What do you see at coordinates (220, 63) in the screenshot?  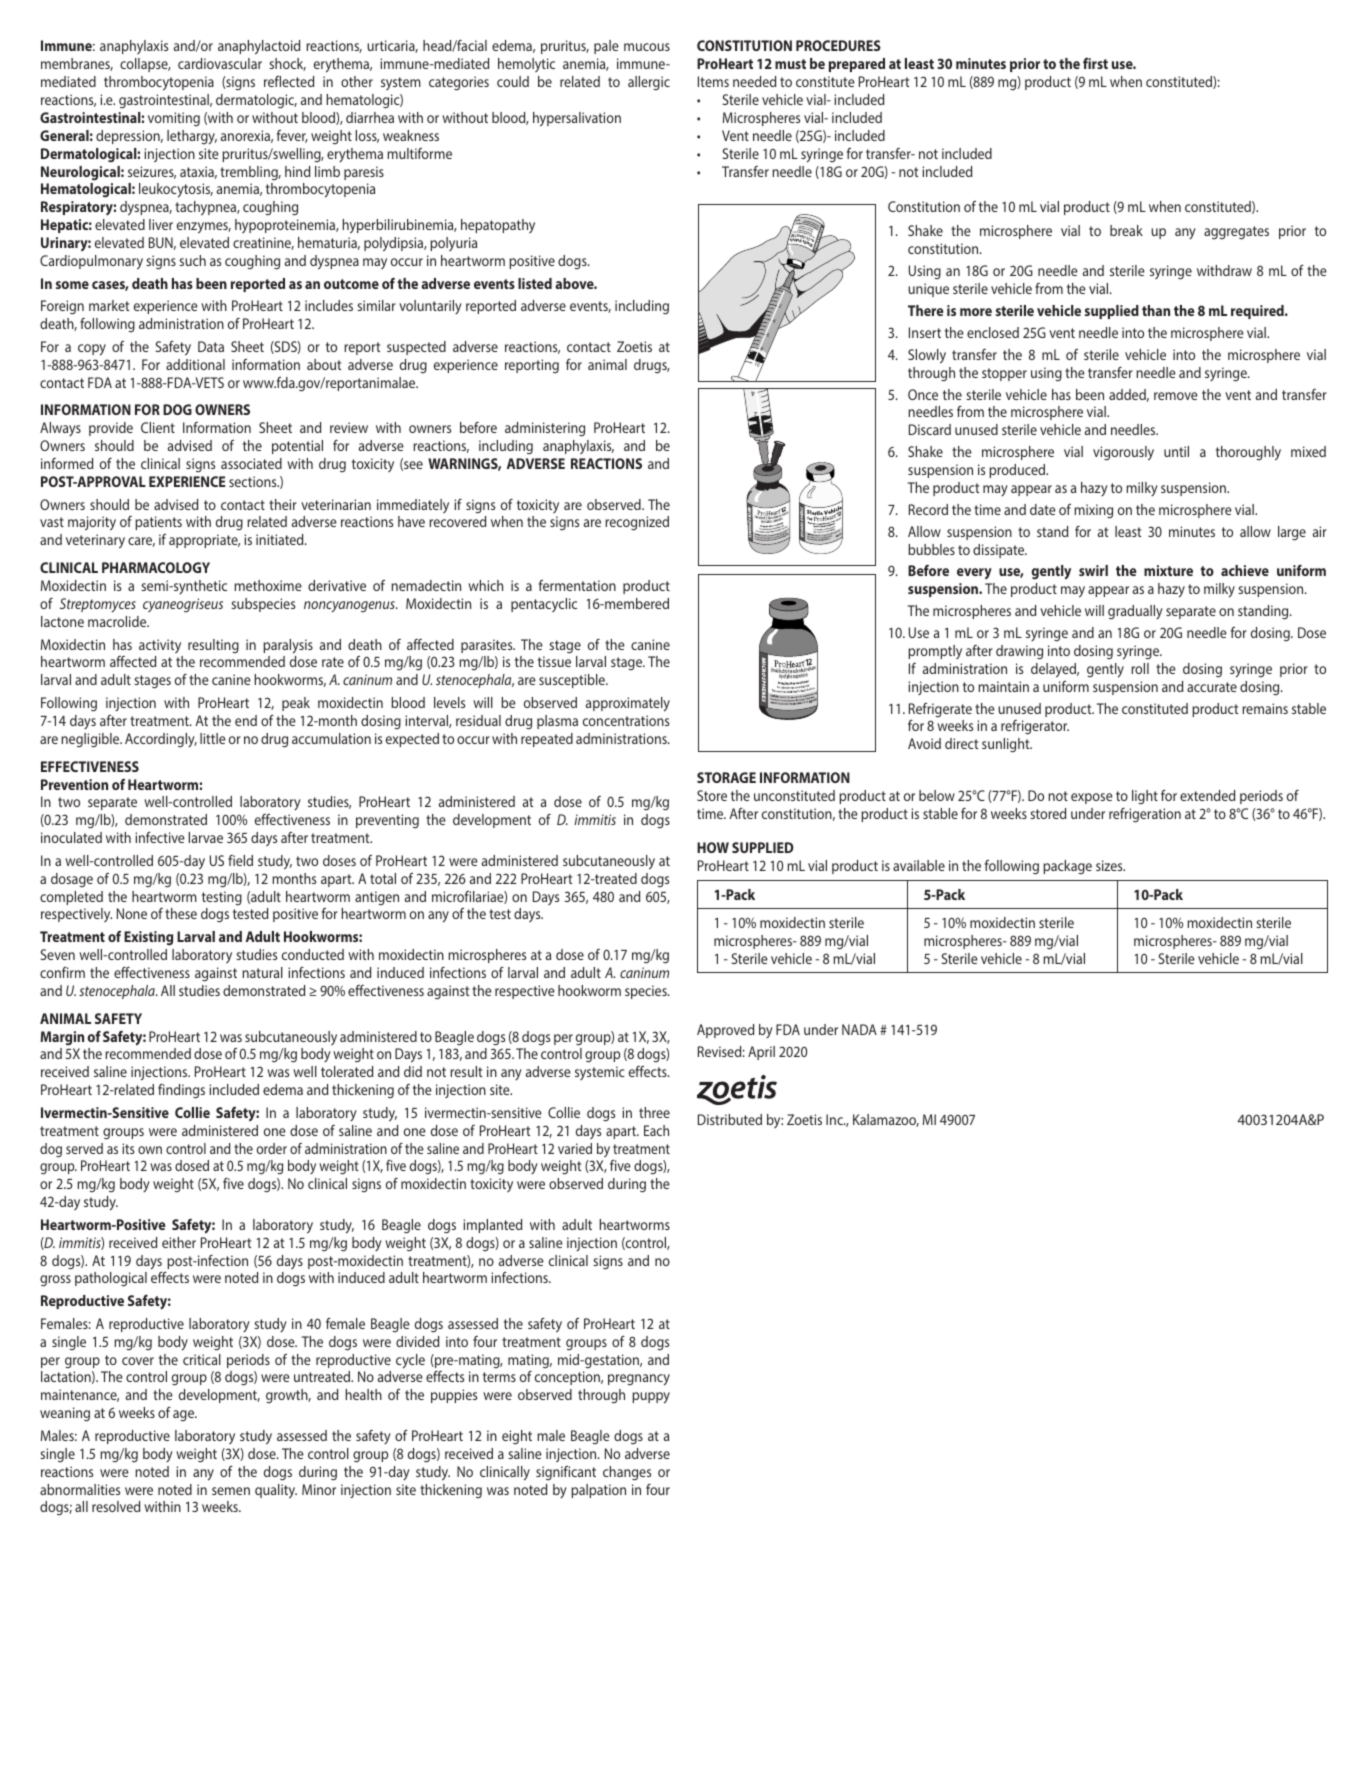 I see `cardiovascular` at bounding box center [220, 63].
